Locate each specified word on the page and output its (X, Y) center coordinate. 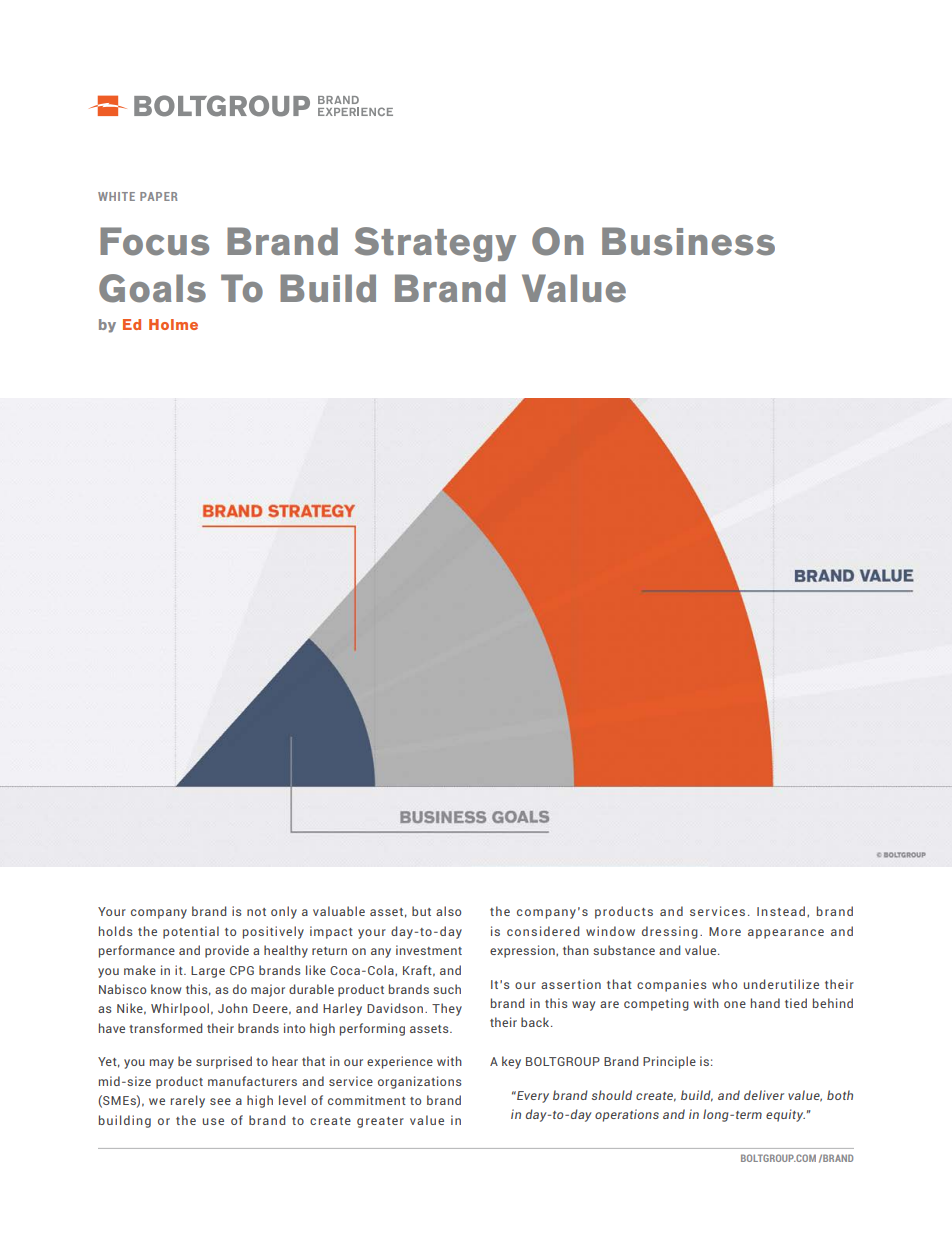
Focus (154, 241)
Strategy (435, 244)
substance (624, 950)
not (256, 912)
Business (688, 241)
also (448, 911)
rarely (188, 1101)
